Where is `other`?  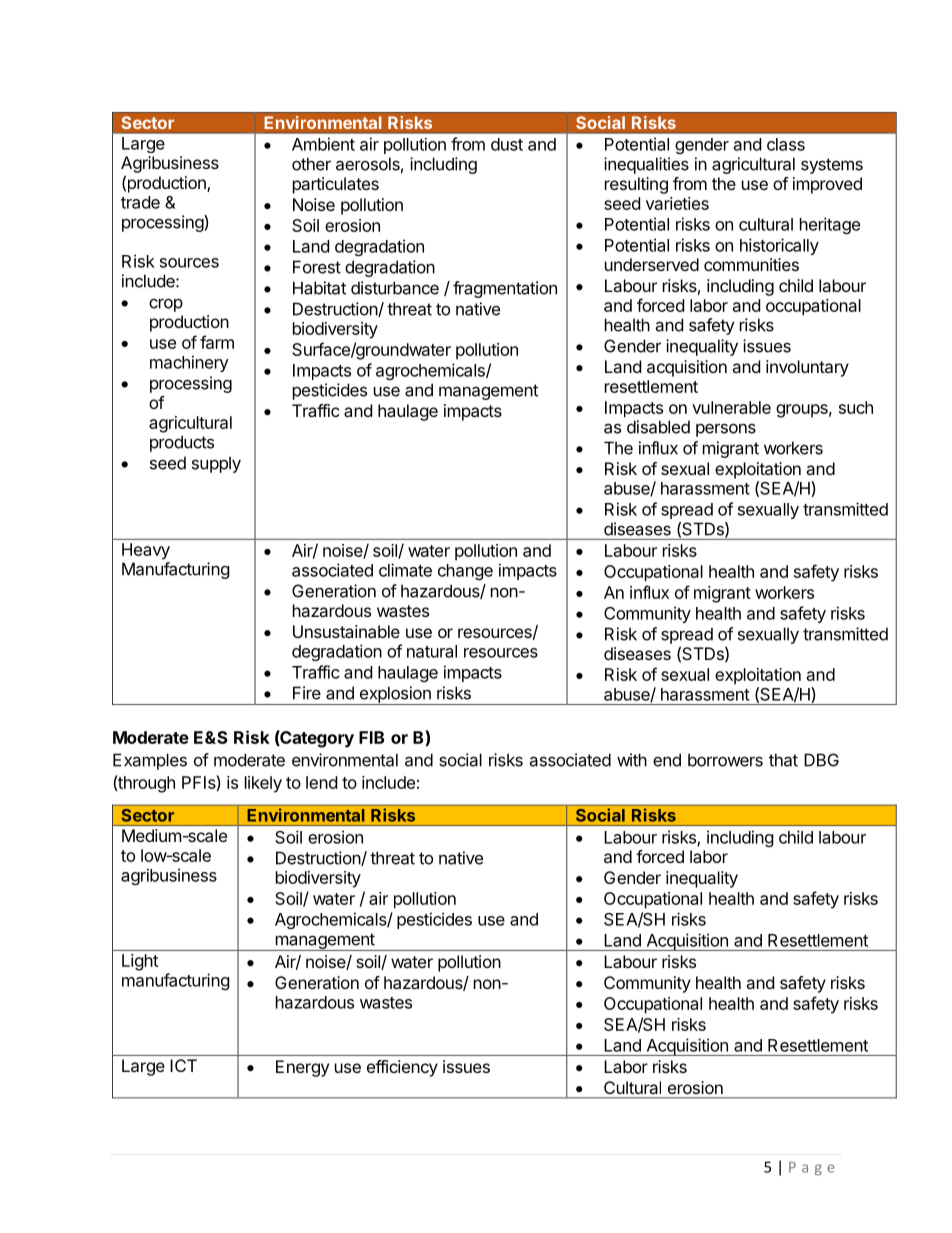 other is located at coordinates (311, 164).
